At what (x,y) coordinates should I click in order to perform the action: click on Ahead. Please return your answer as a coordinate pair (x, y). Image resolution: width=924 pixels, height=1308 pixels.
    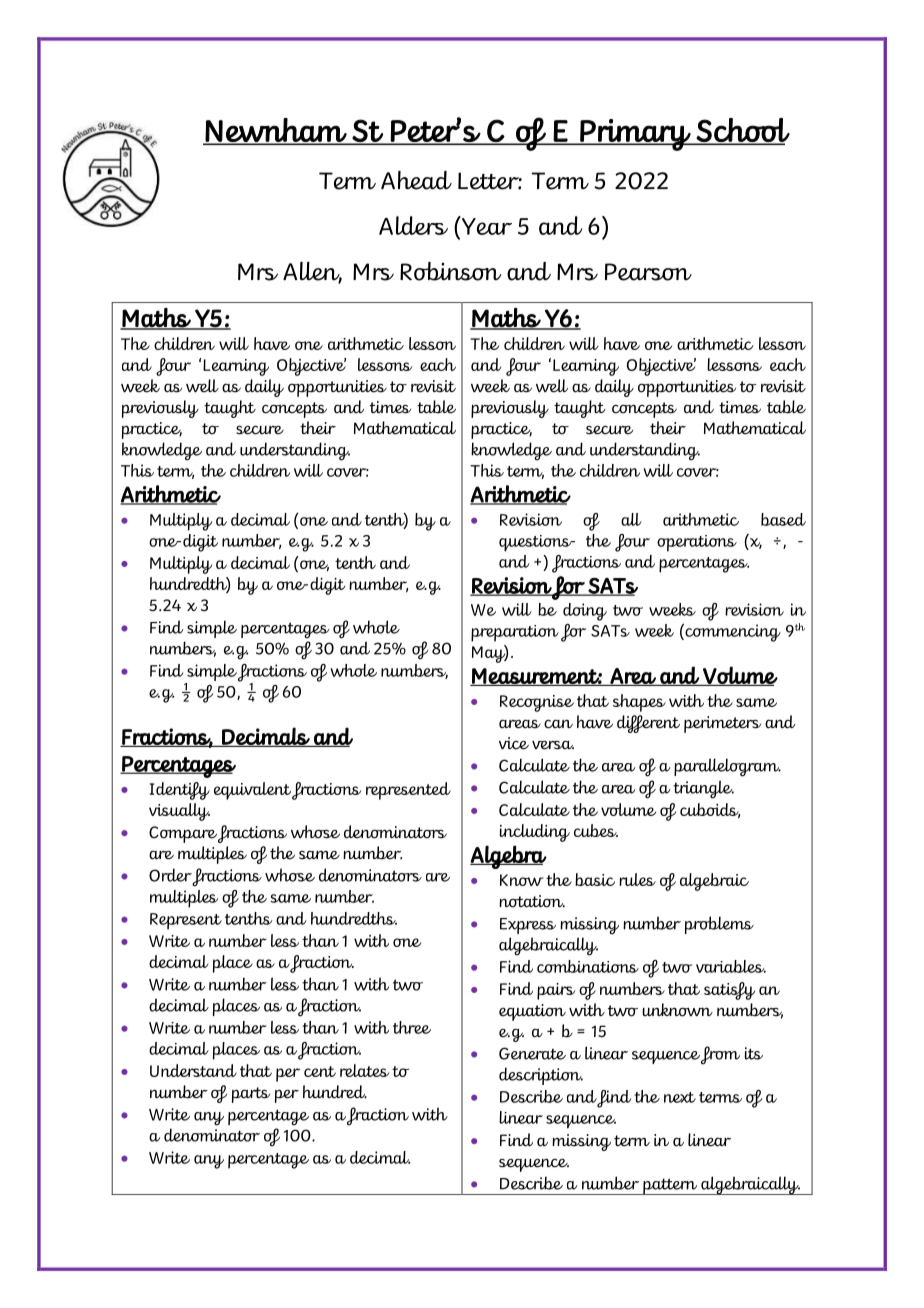
    Looking at the image, I should click on (416, 180).
